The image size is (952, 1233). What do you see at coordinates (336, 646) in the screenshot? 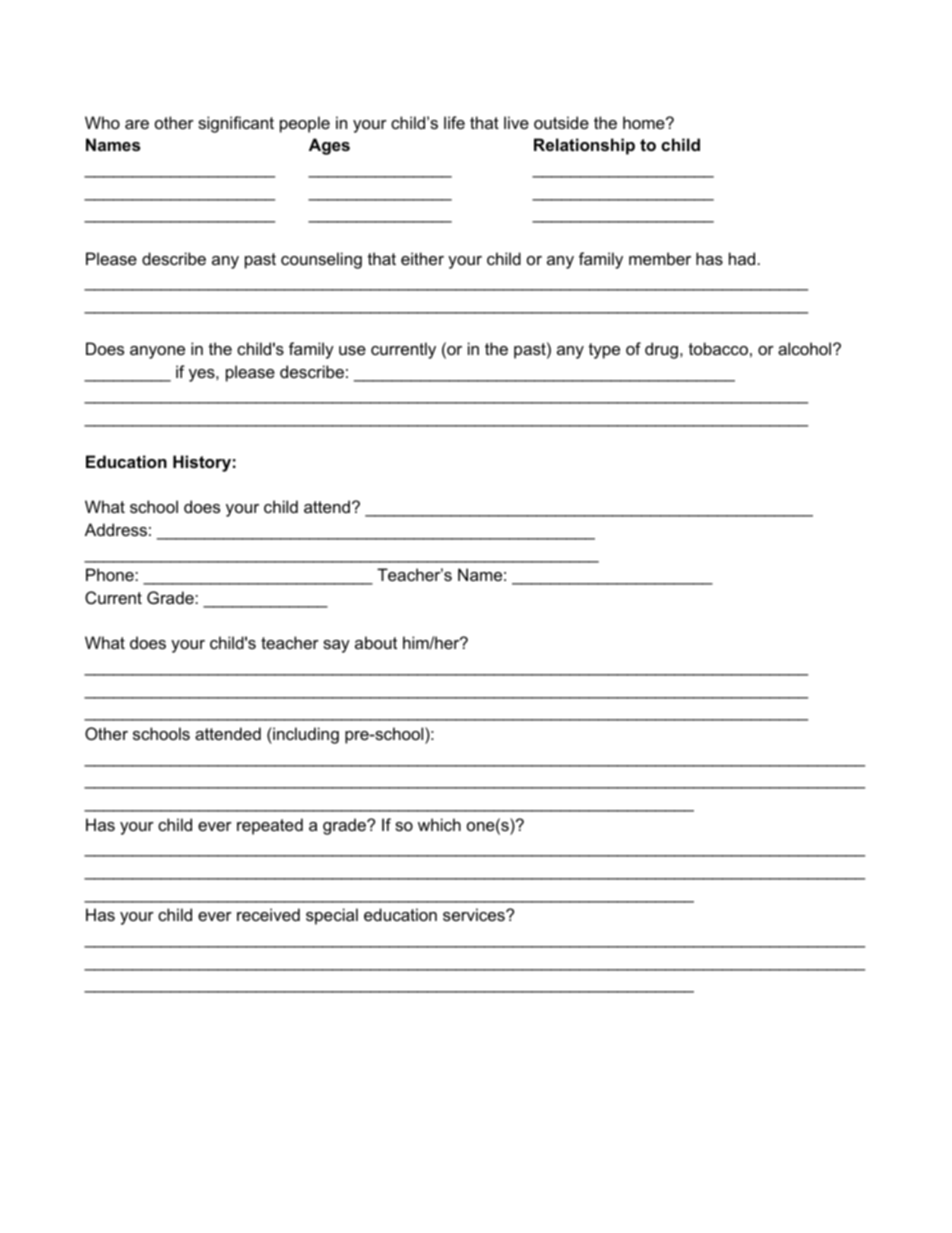
I see `say` at bounding box center [336, 646].
